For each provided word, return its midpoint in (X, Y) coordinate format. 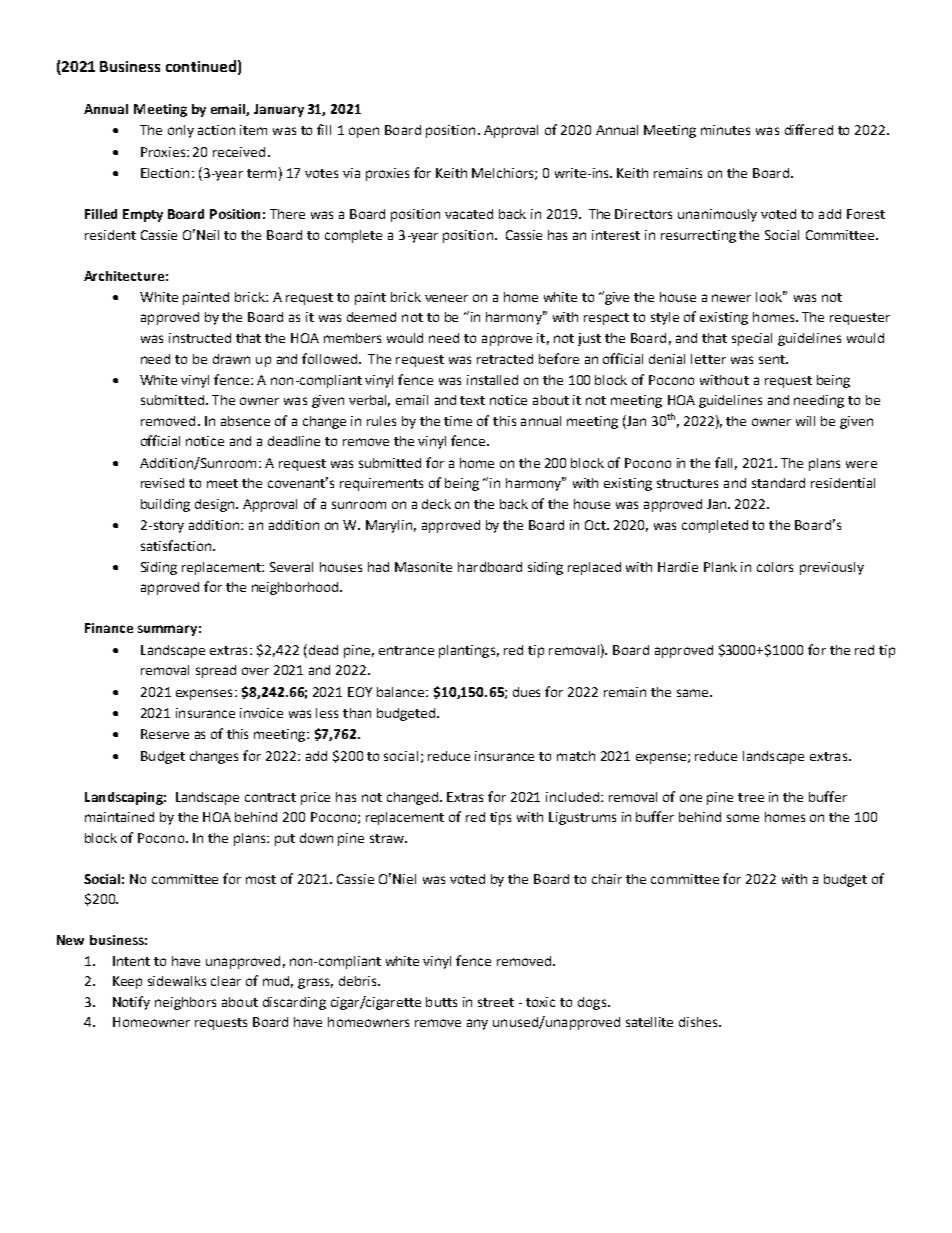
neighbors (185, 1003)
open (364, 132)
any (477, 1024)
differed (809, 129)
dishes (699, 1022)
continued (201, 66)
